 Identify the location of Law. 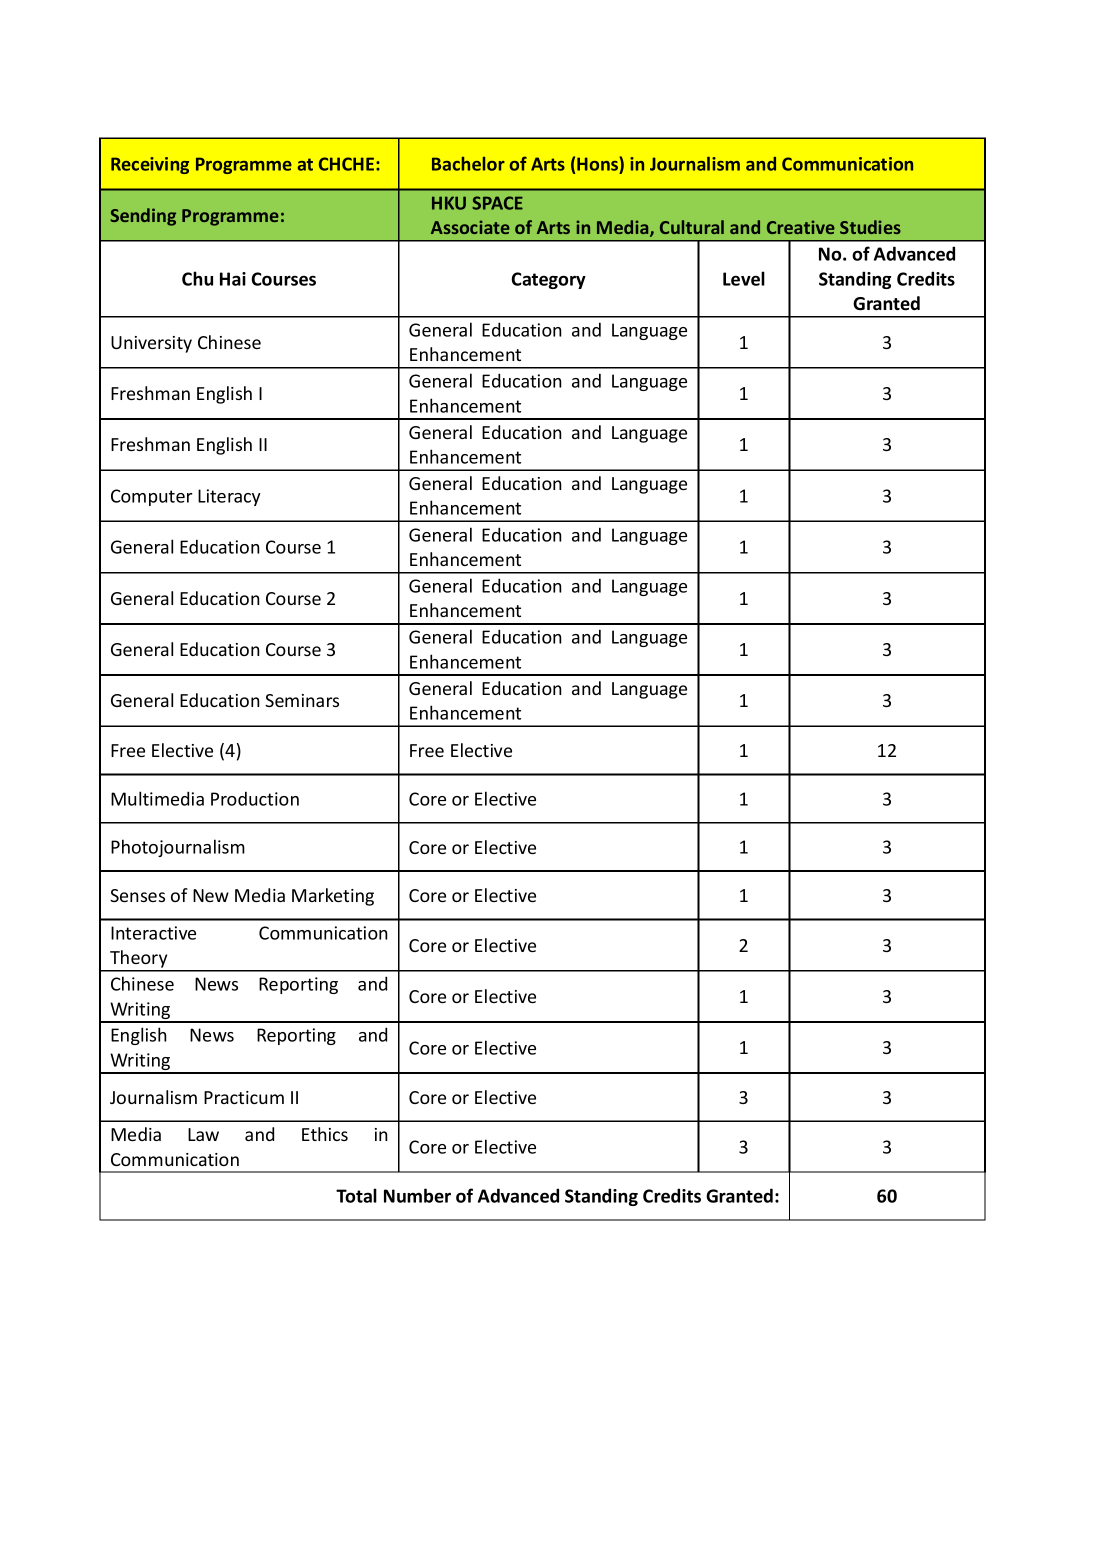
(203, 1134).
